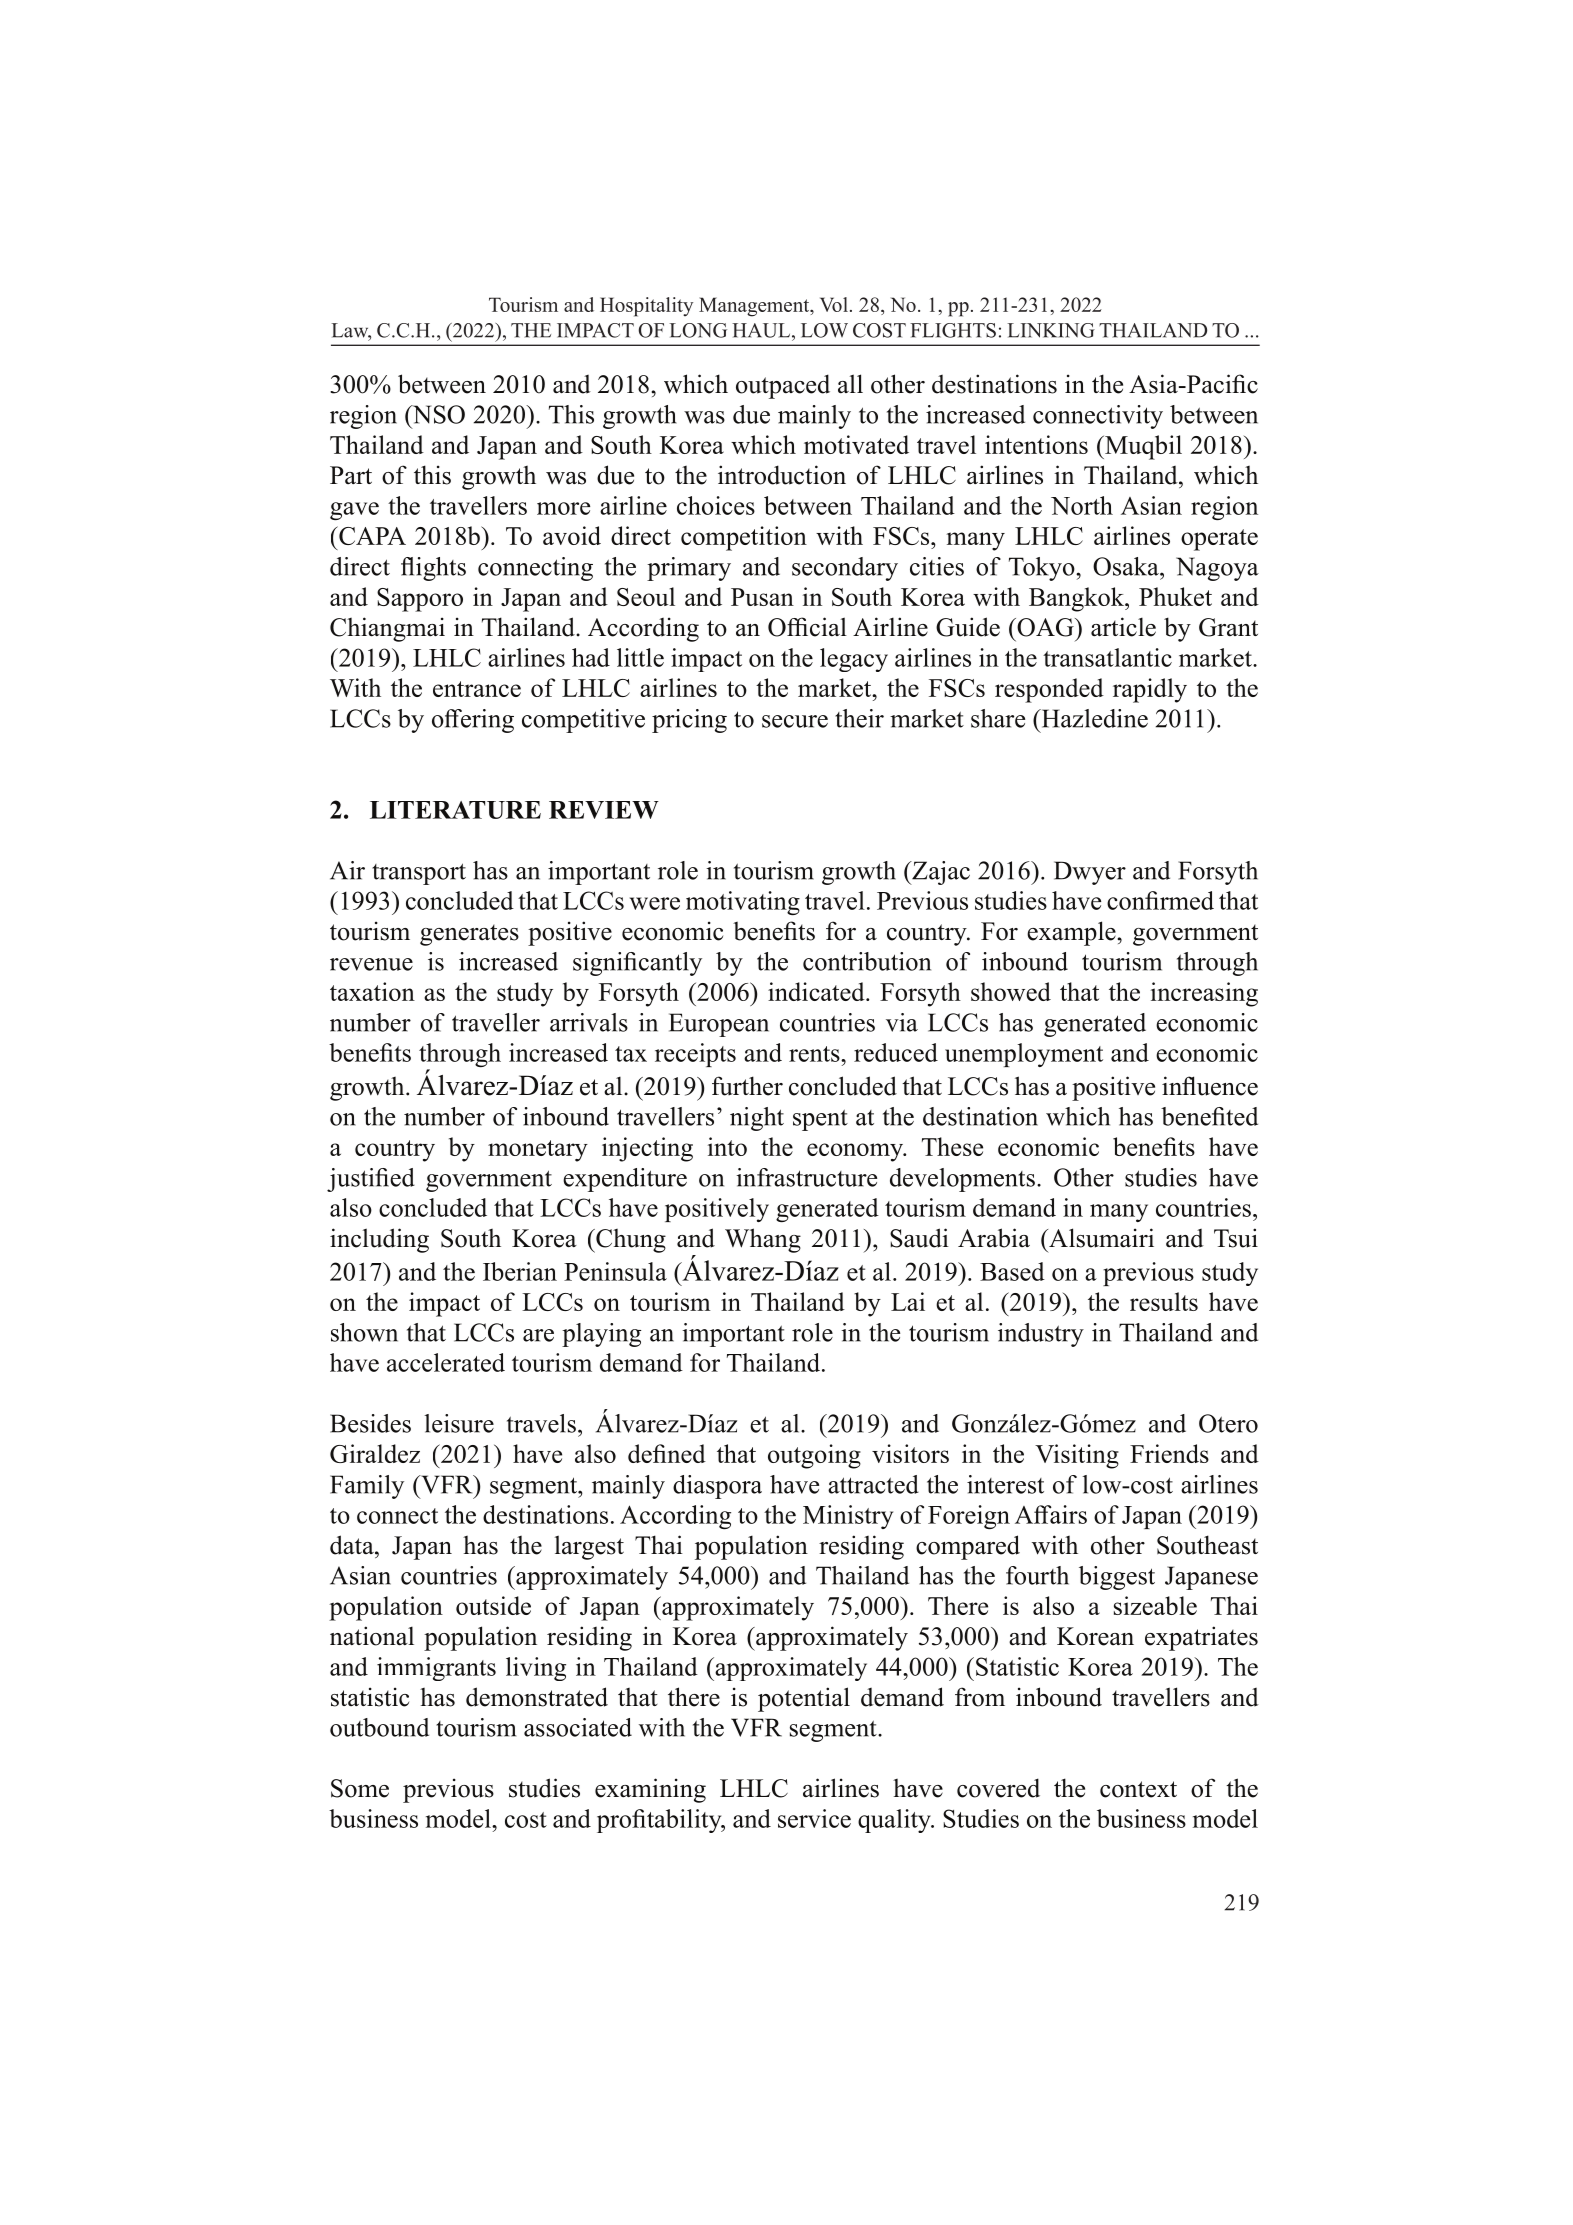 This image has height=2225, width=1573. Describe the element at coordinates (1051, 330) in the image. I see `LINKING` at that location.
